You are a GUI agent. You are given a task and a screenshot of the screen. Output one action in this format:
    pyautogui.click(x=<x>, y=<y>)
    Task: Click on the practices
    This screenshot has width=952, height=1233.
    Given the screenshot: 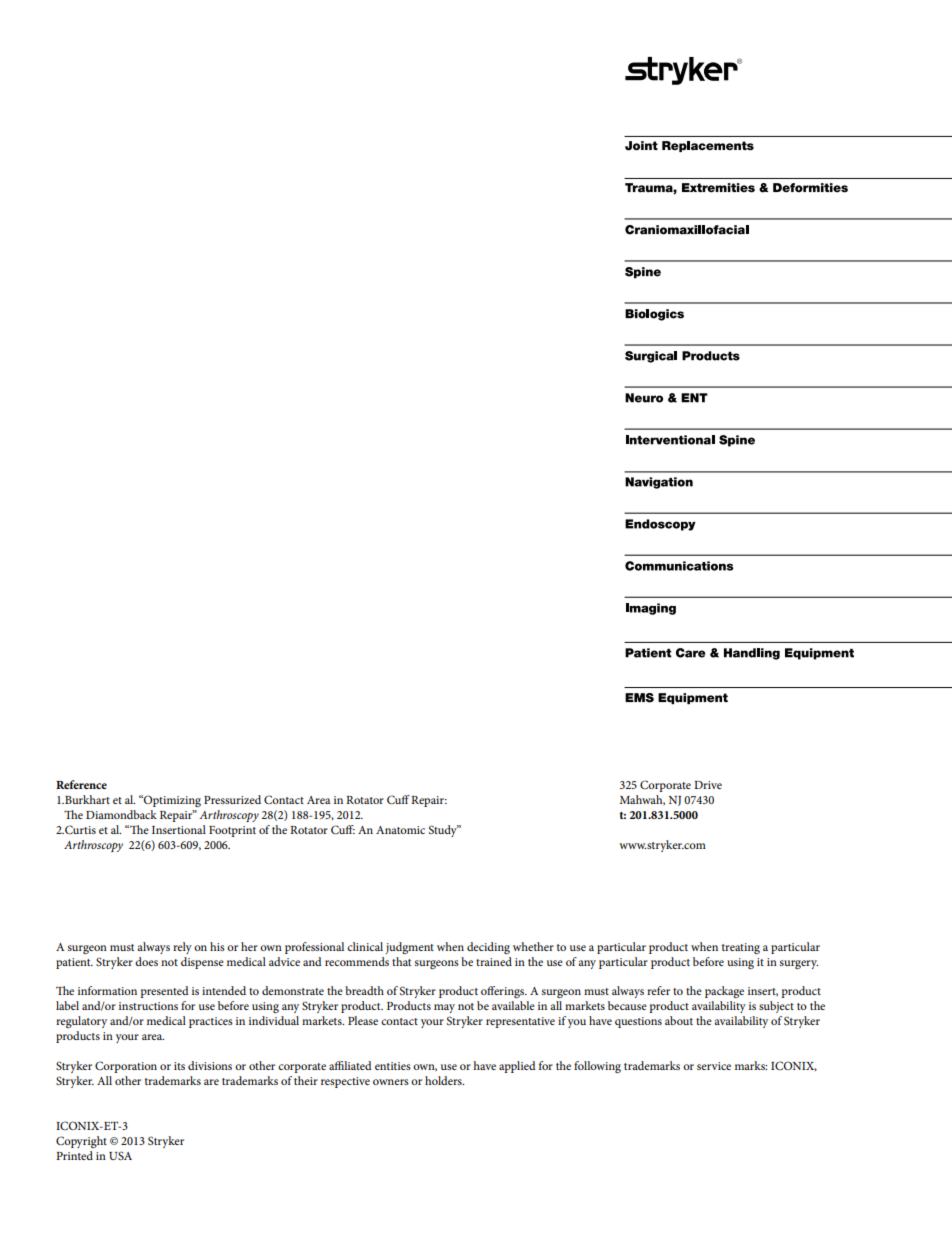 What is the action you would take?
    pyautogui.click(x=211, y=1022)
